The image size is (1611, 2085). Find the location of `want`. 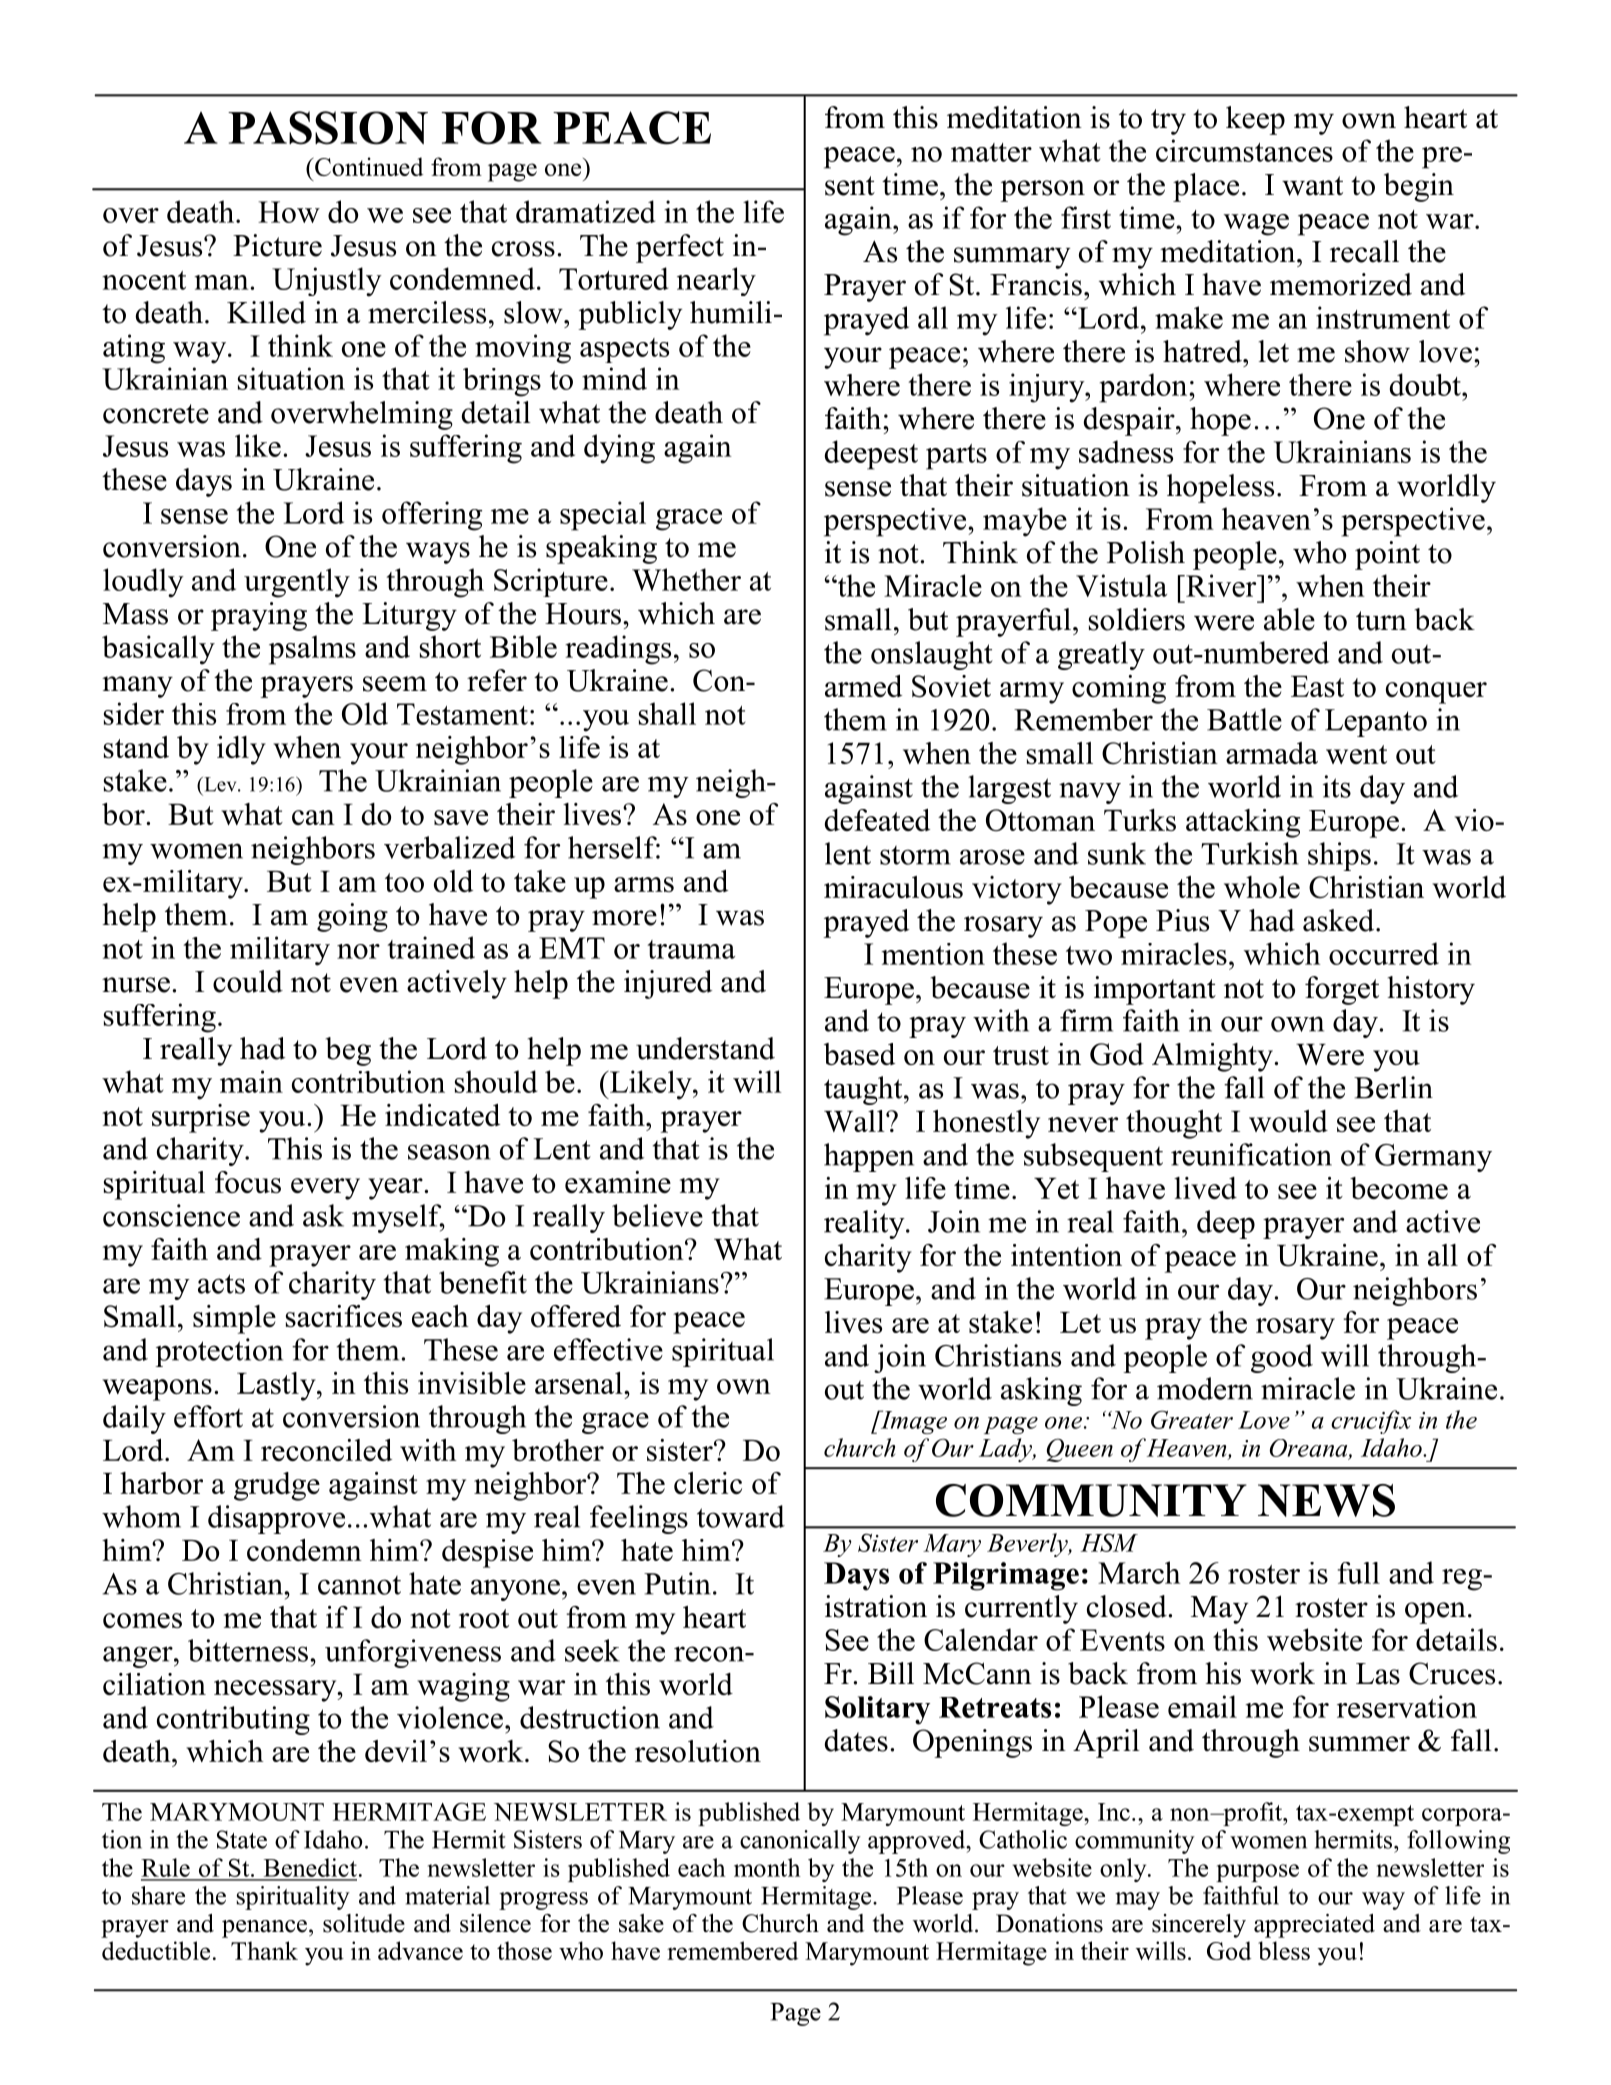

want is located at coordinates (1312, 186).
